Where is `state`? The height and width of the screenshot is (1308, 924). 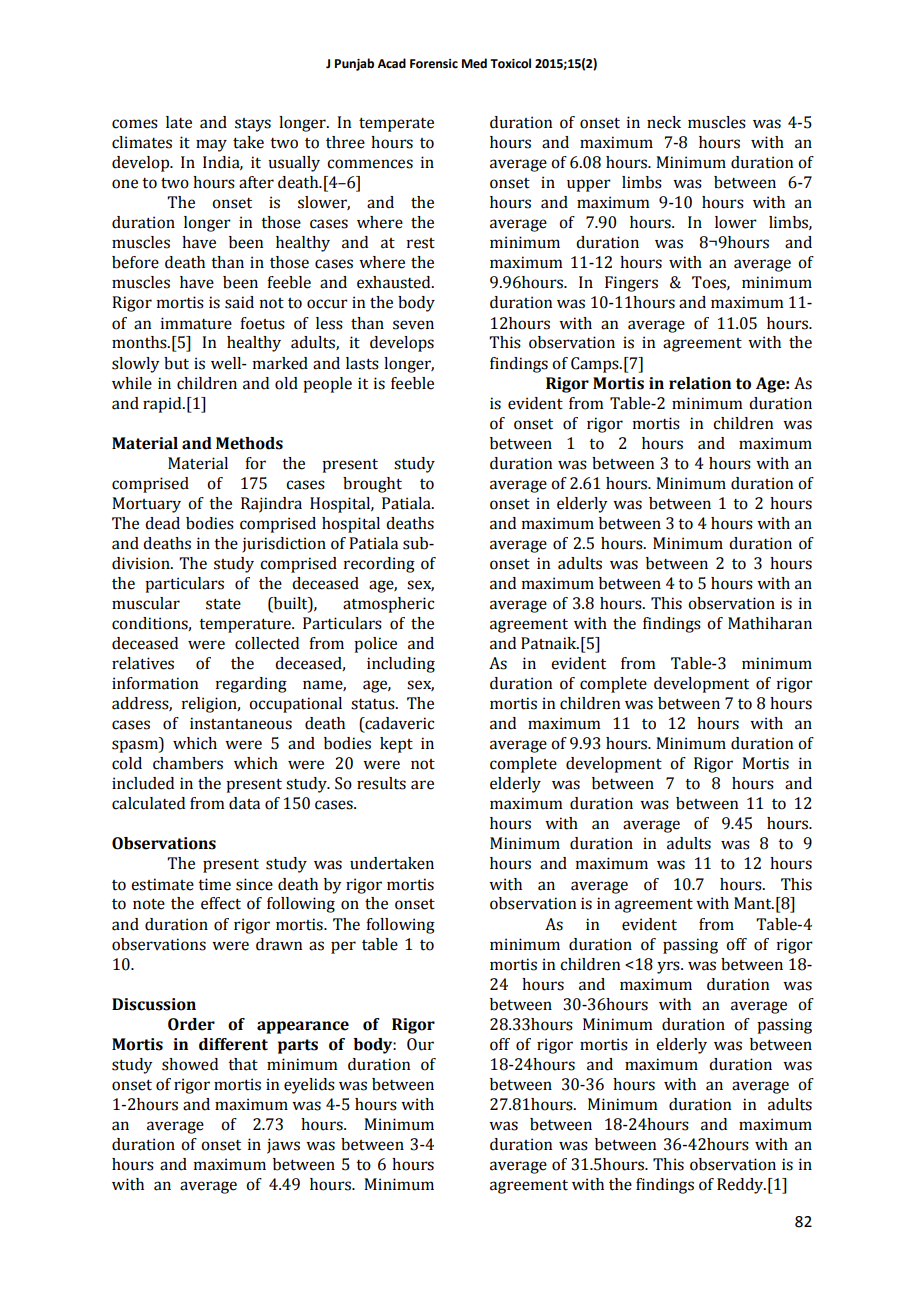
state is located at coordinates (223, 604).
